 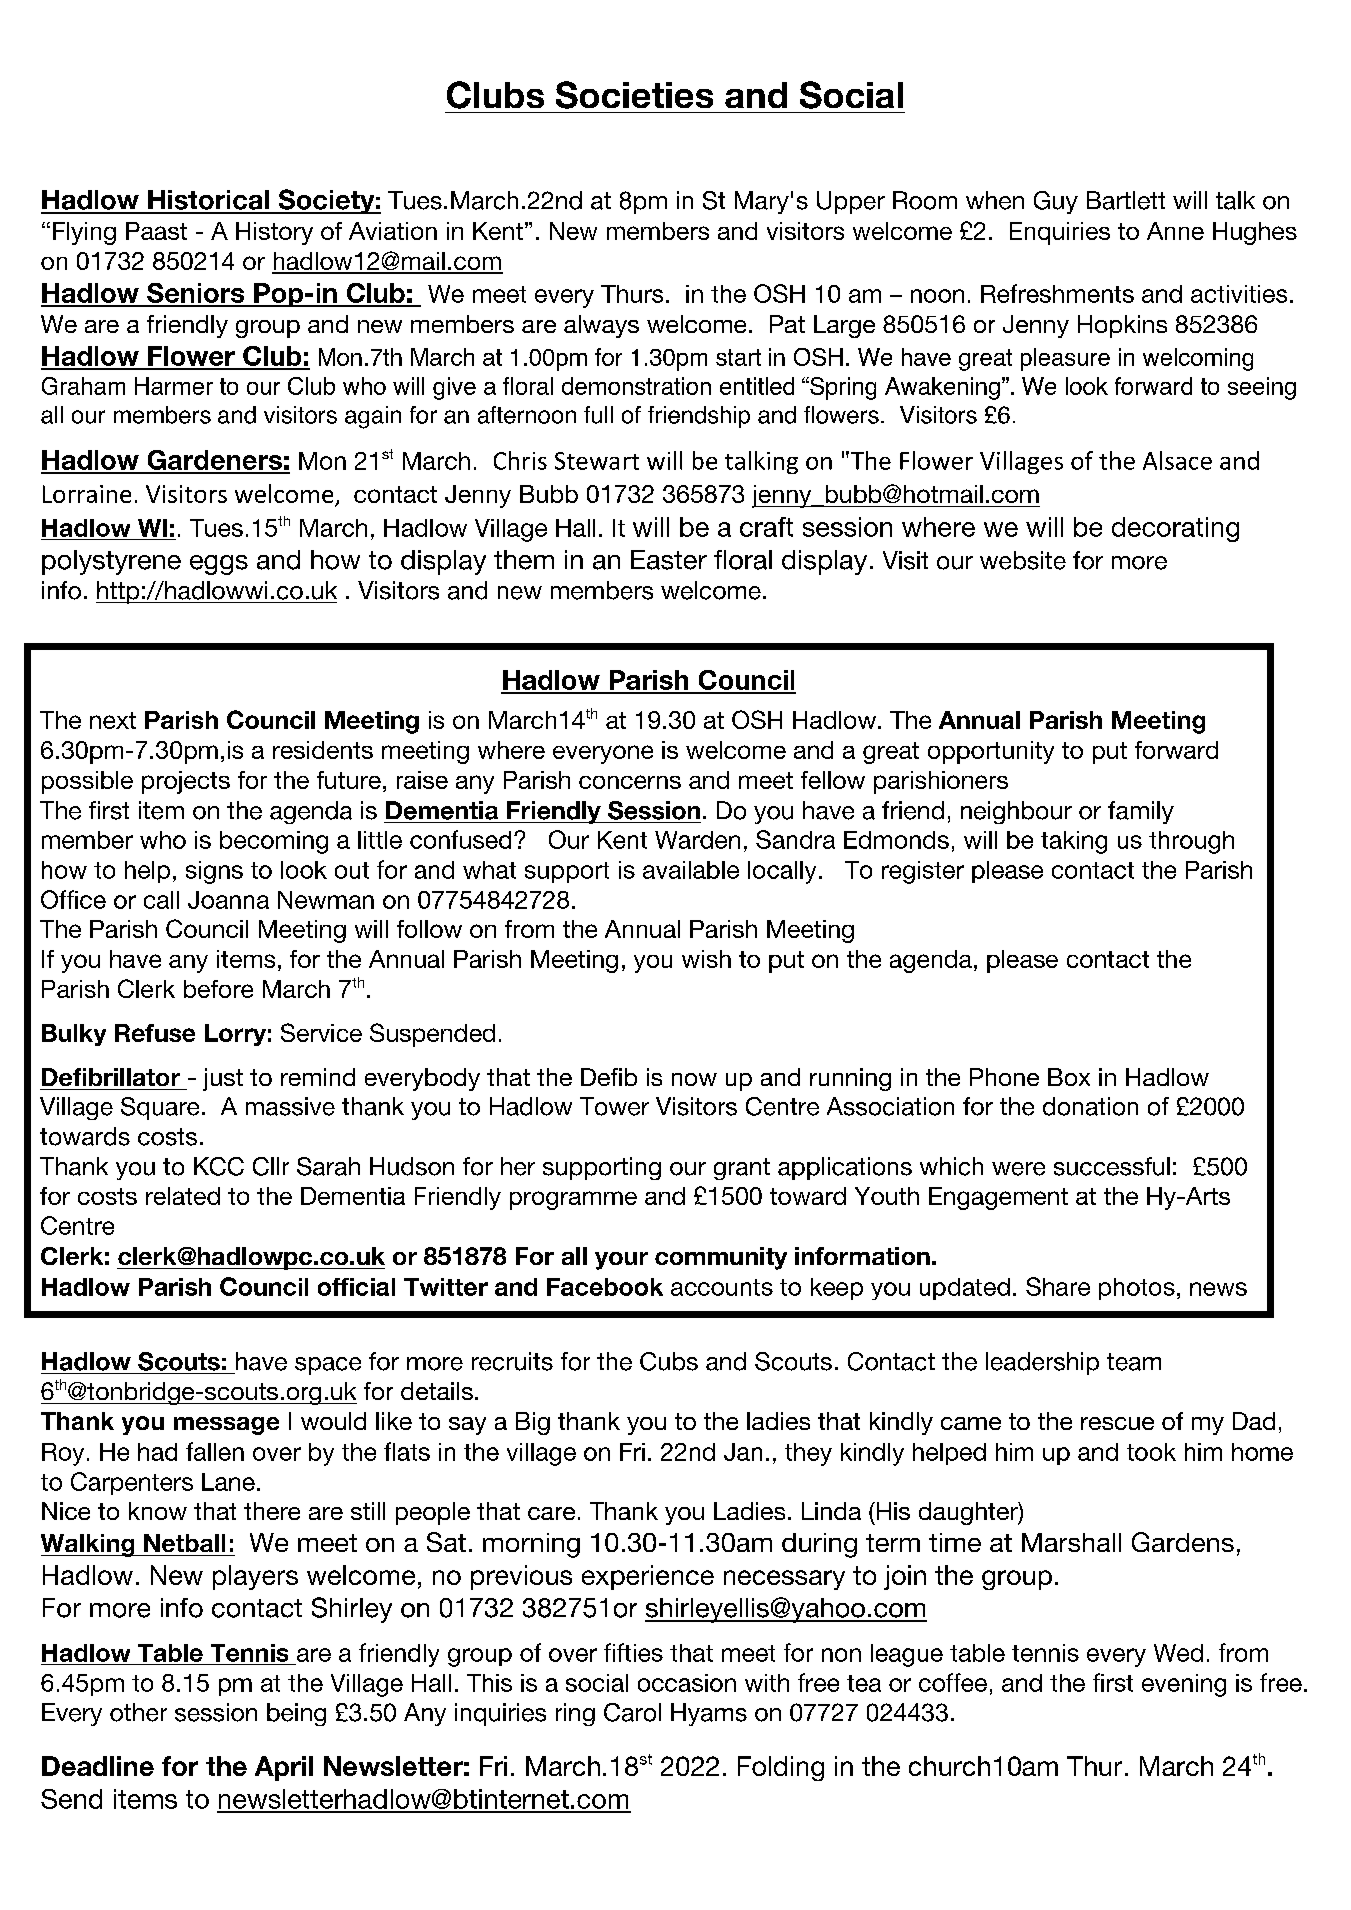 What do you see at coordinates (274, 233) in the screenshot?
I see `History` at bounding box center [274, 233].
